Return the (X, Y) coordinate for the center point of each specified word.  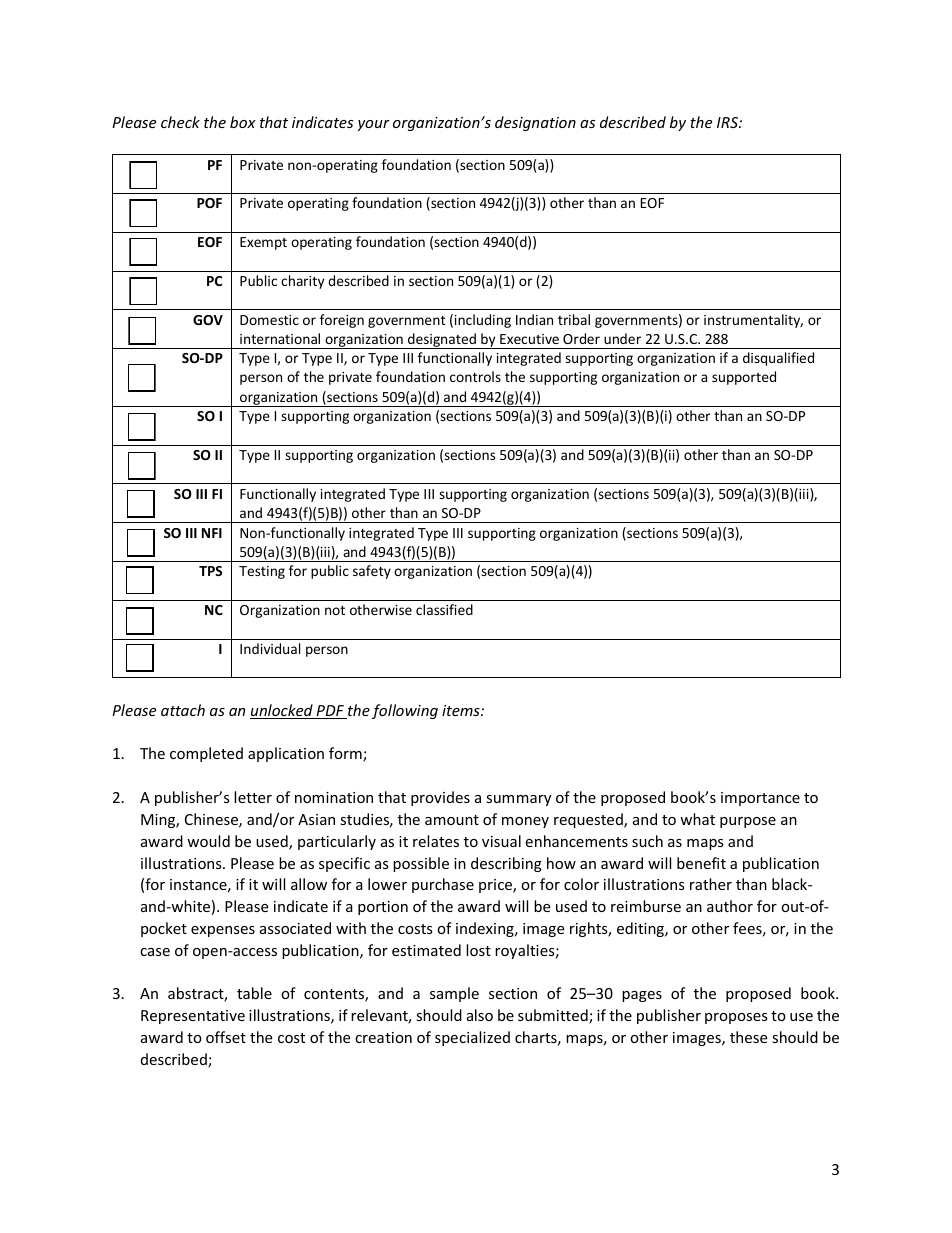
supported (744, 378)
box (243, 122)
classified (444, 609)
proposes (736, 1018)
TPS (210, 571)
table (254, 993)
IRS (728, 122)
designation (535, 123)
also (480, 1015)
